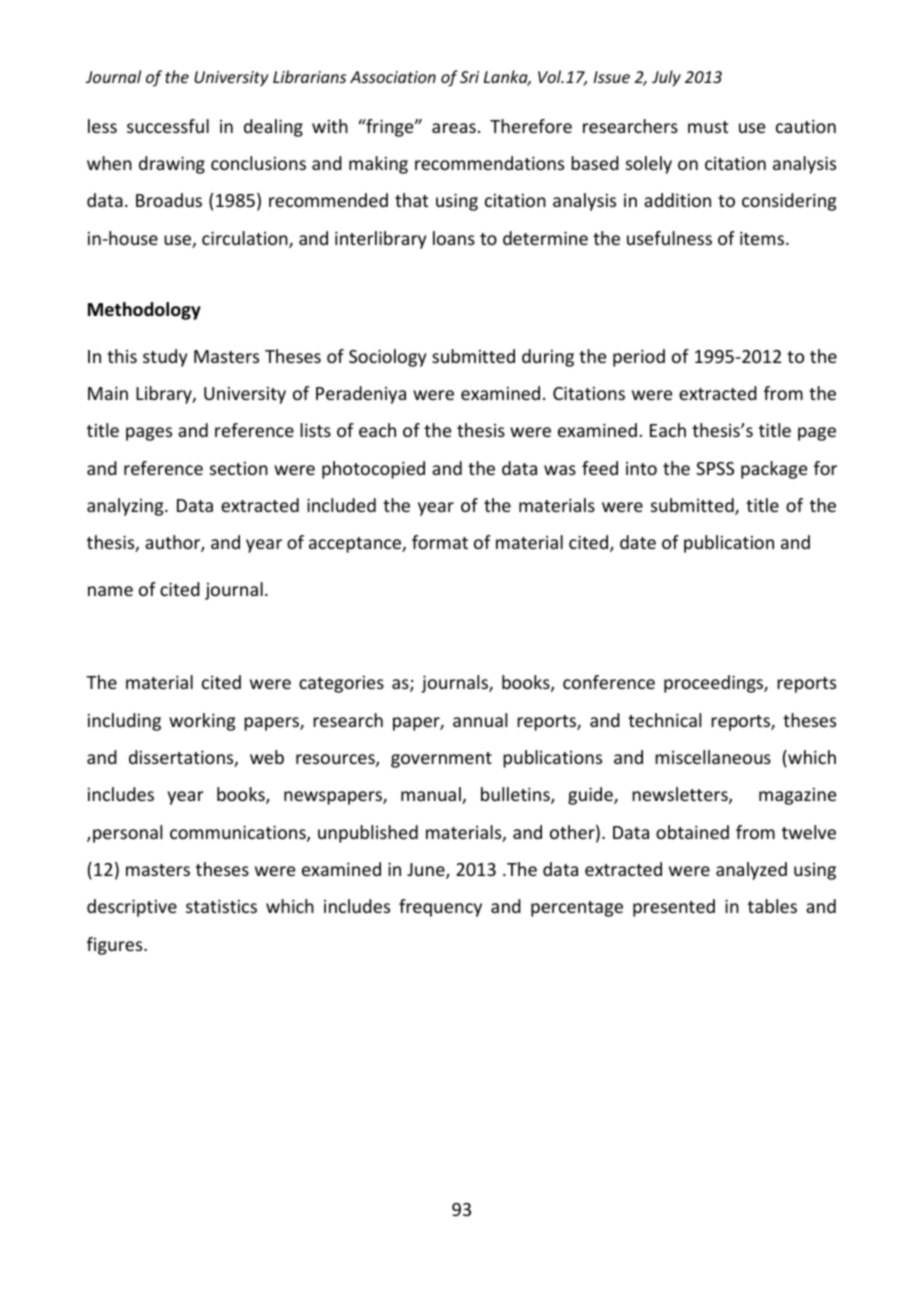 This image has height=1314, width=924. I want to click on Methodology, so click(144, 311).
